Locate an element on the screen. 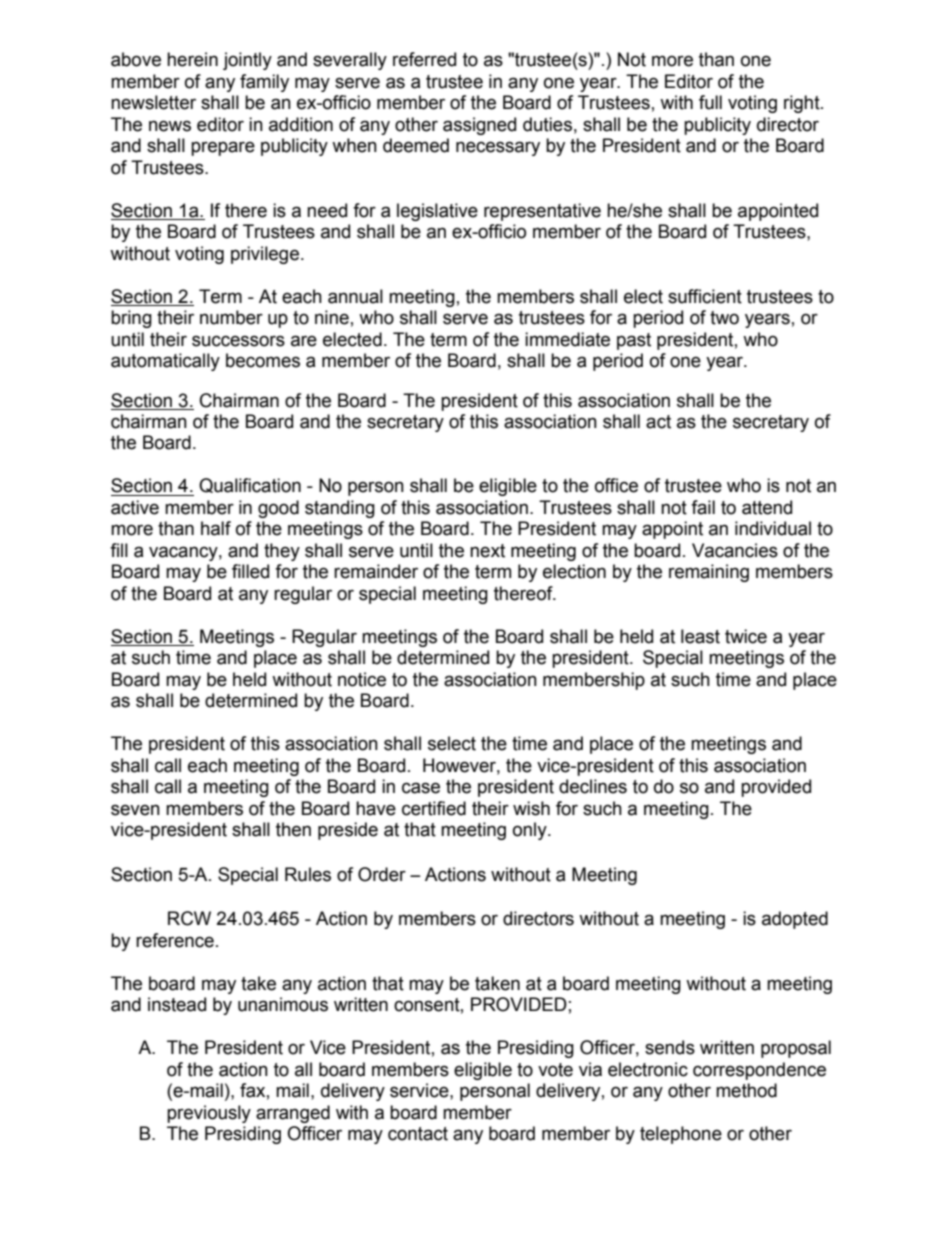  full is located at coordinates (710, 102).
